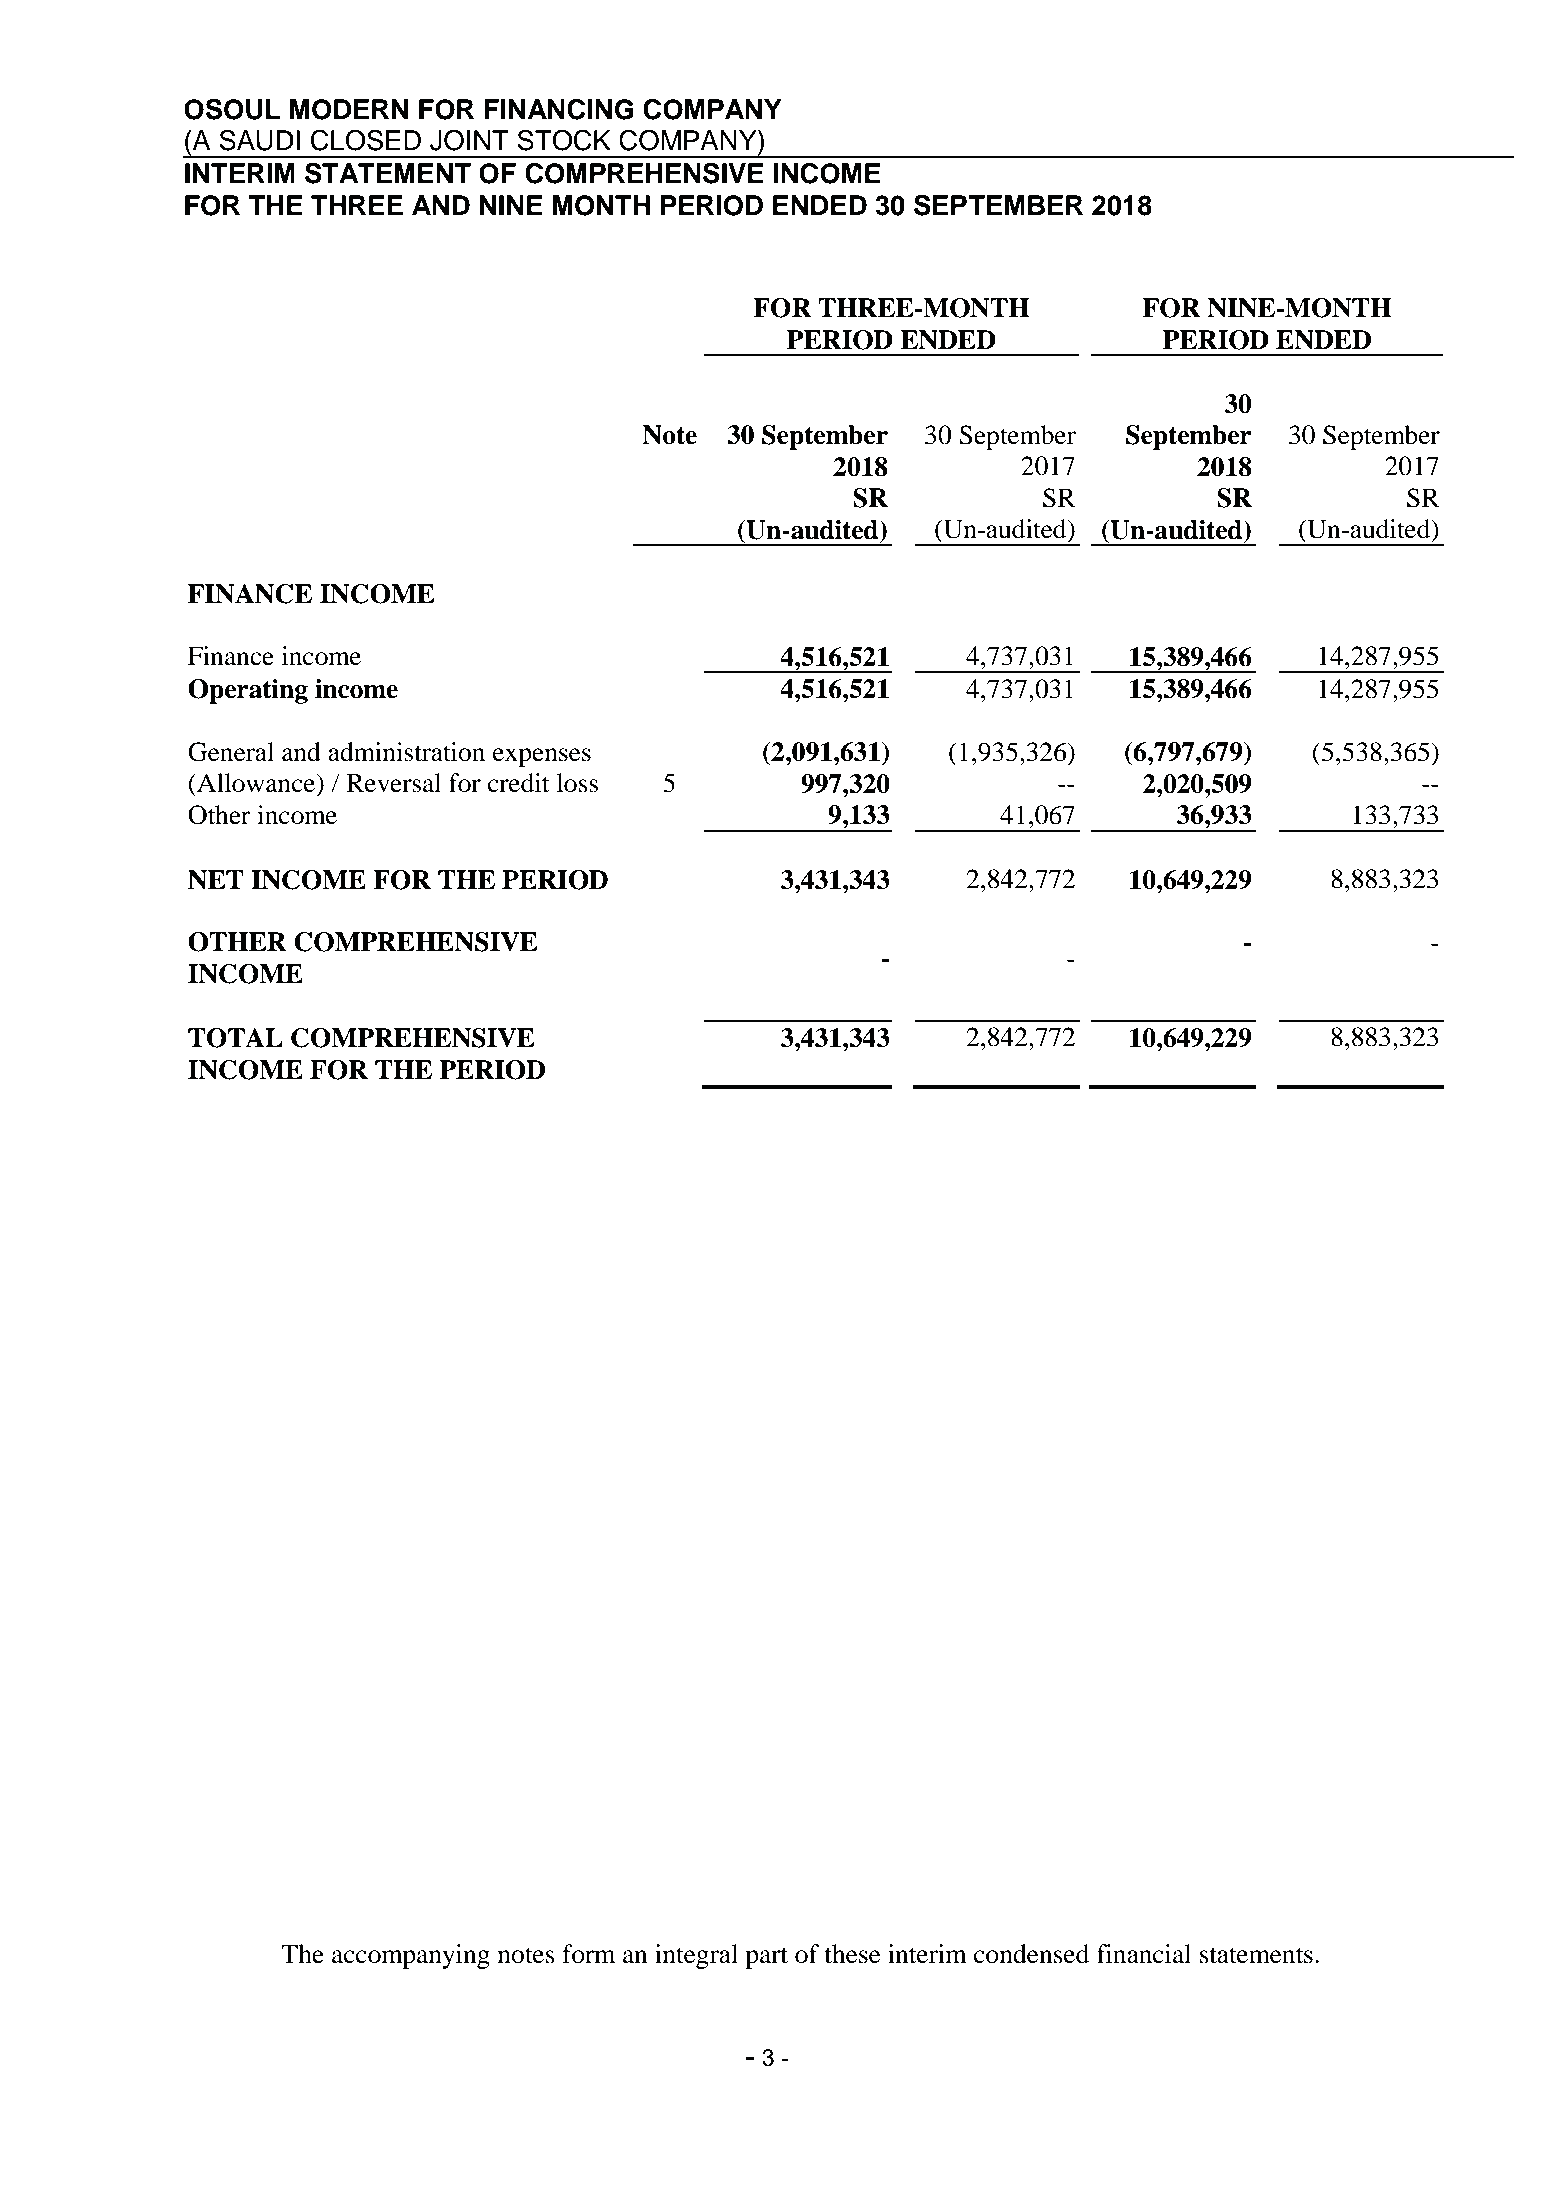 The height and width of the screenshot is (2194, 1552). I want to click on expenses, so click(542, 757).
